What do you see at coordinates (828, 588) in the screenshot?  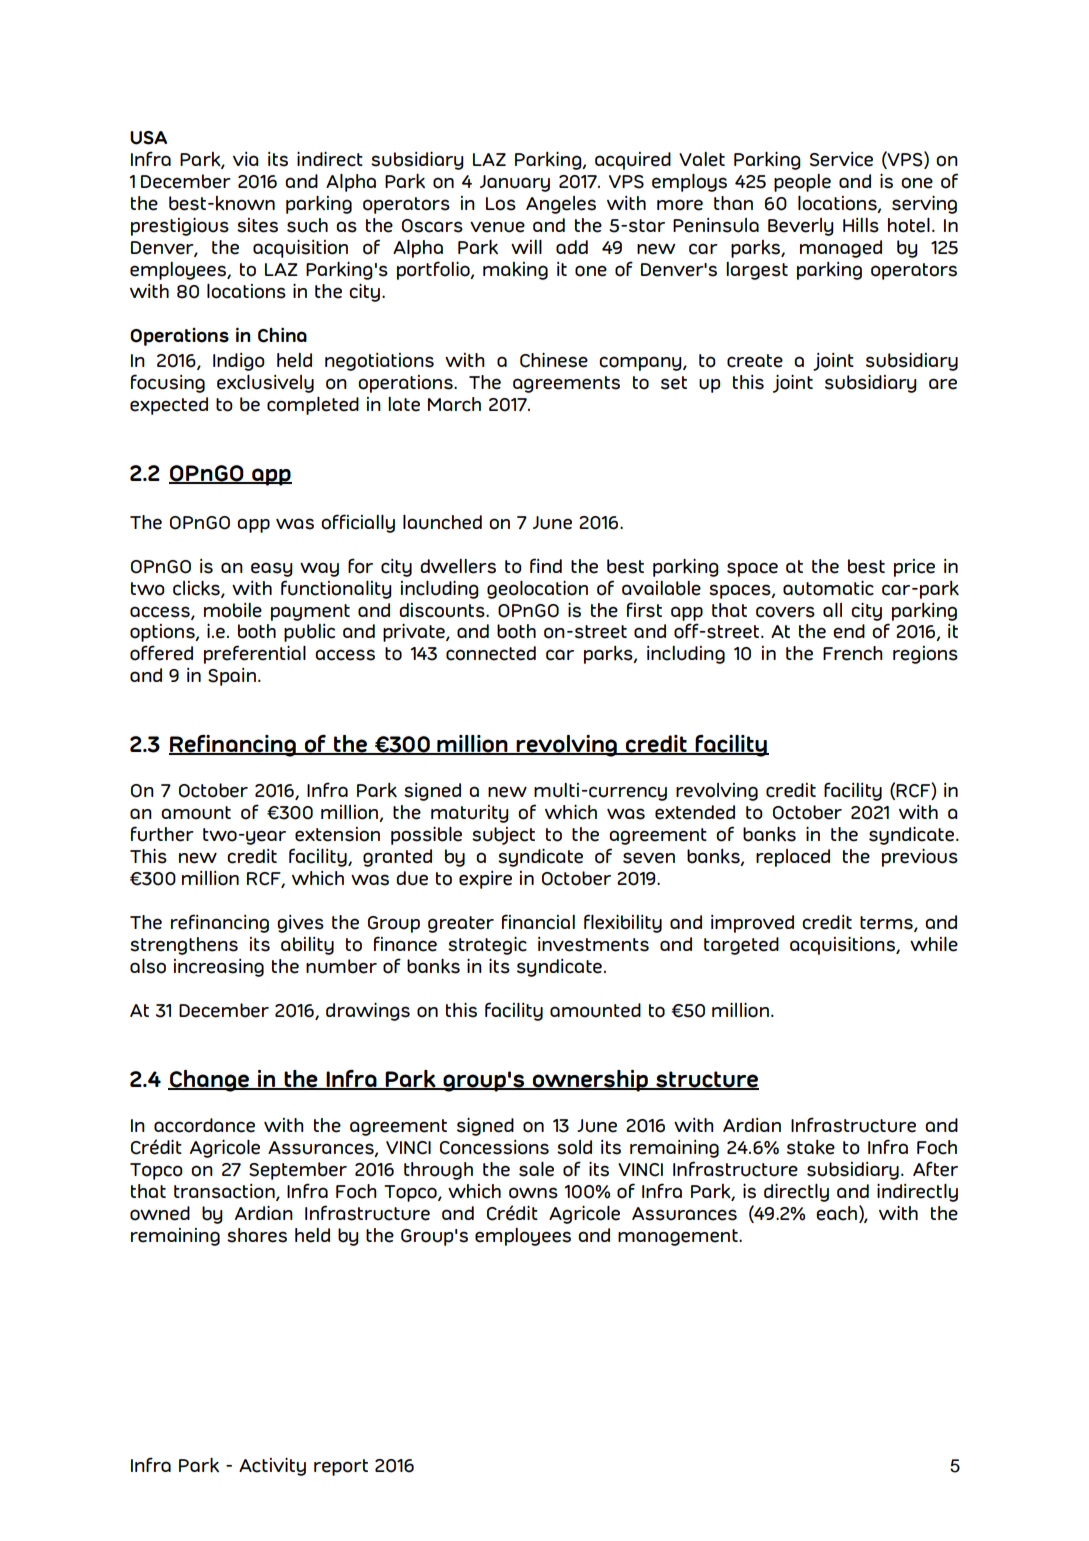 I see `automatic` at bounding box center [828, 588].
